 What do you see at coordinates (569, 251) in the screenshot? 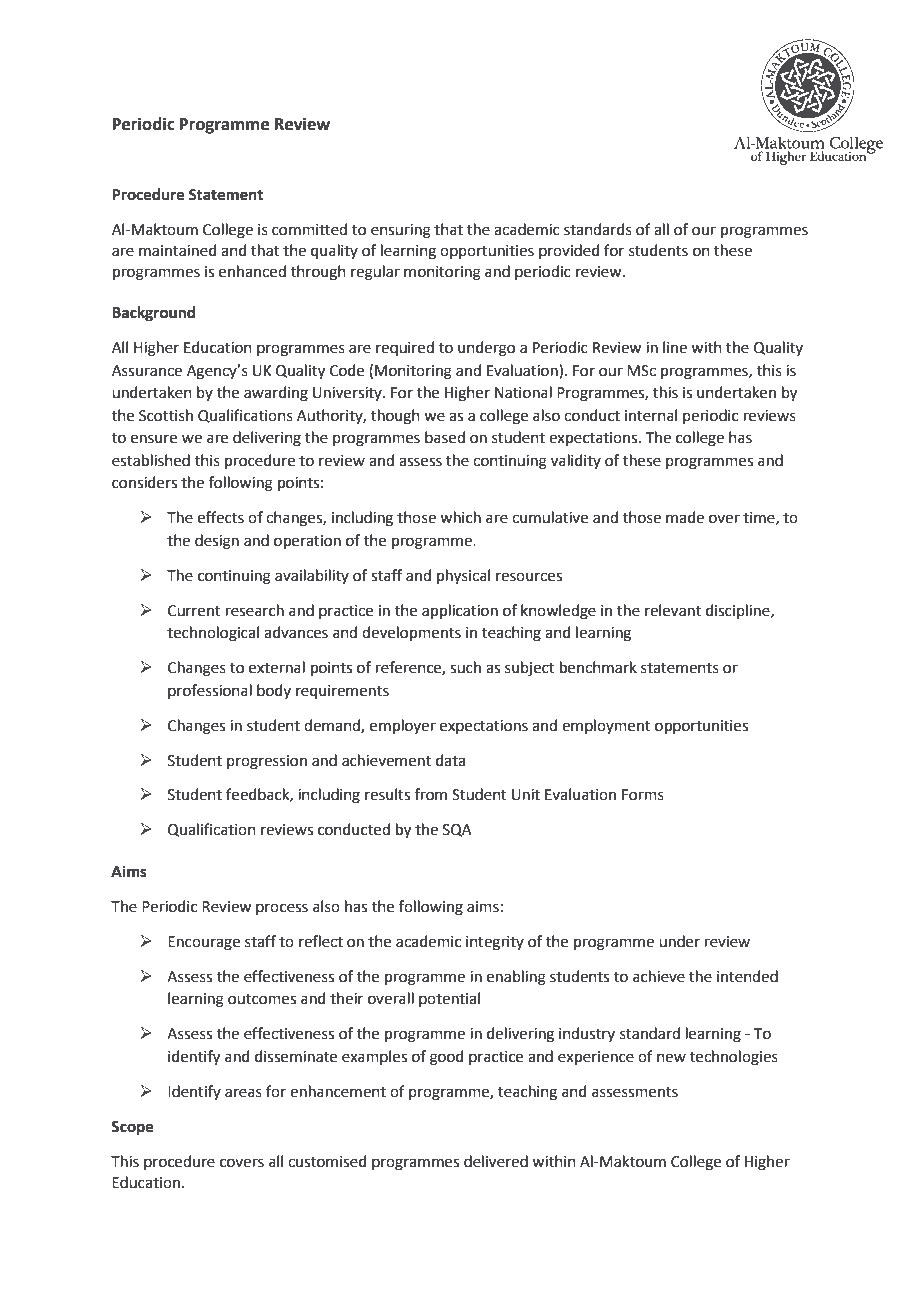
I see `provided` at bounding box center [569, 251].
